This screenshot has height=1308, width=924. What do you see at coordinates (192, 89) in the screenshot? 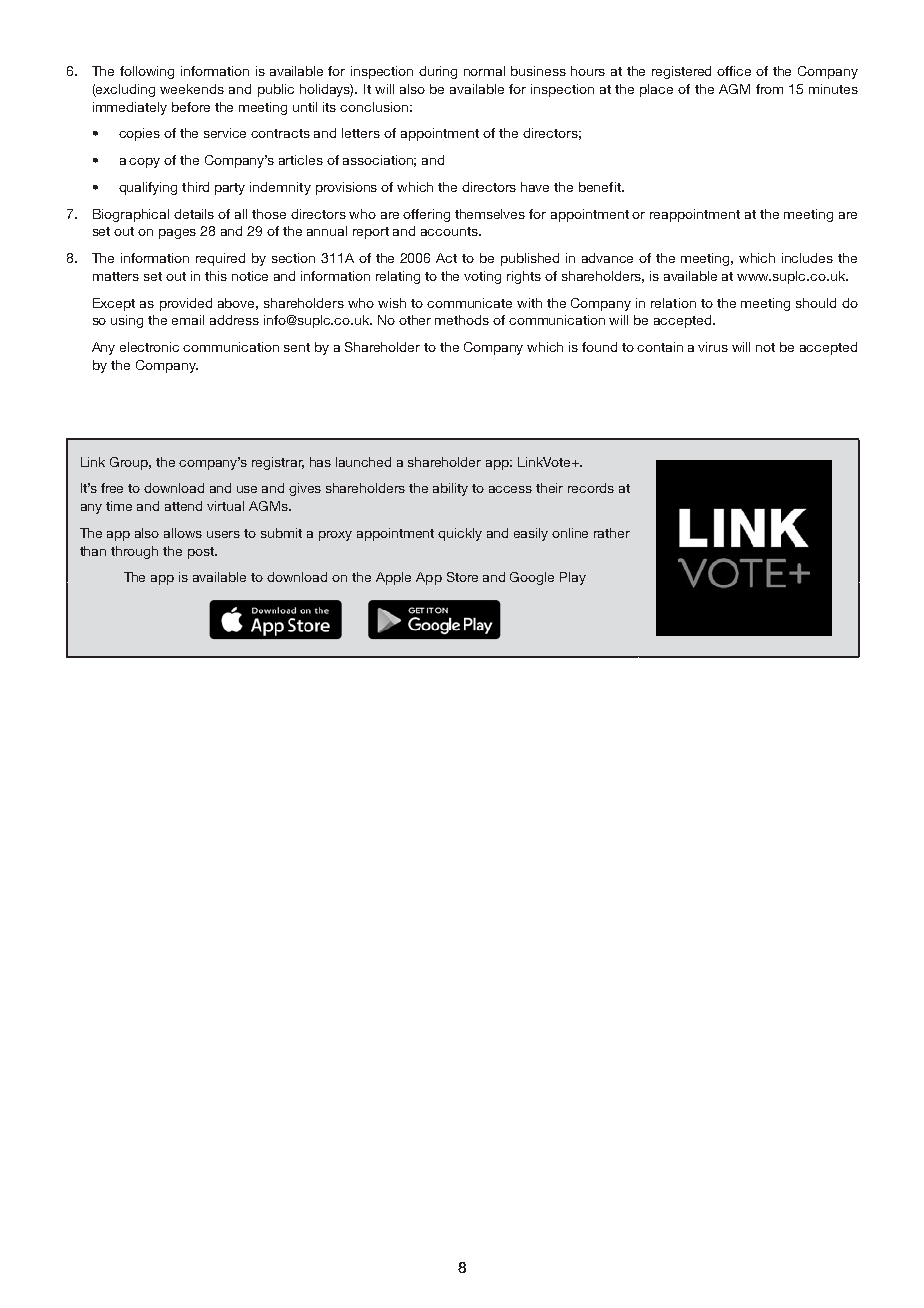
I see `weekends` at bounding box center [192, 89].
